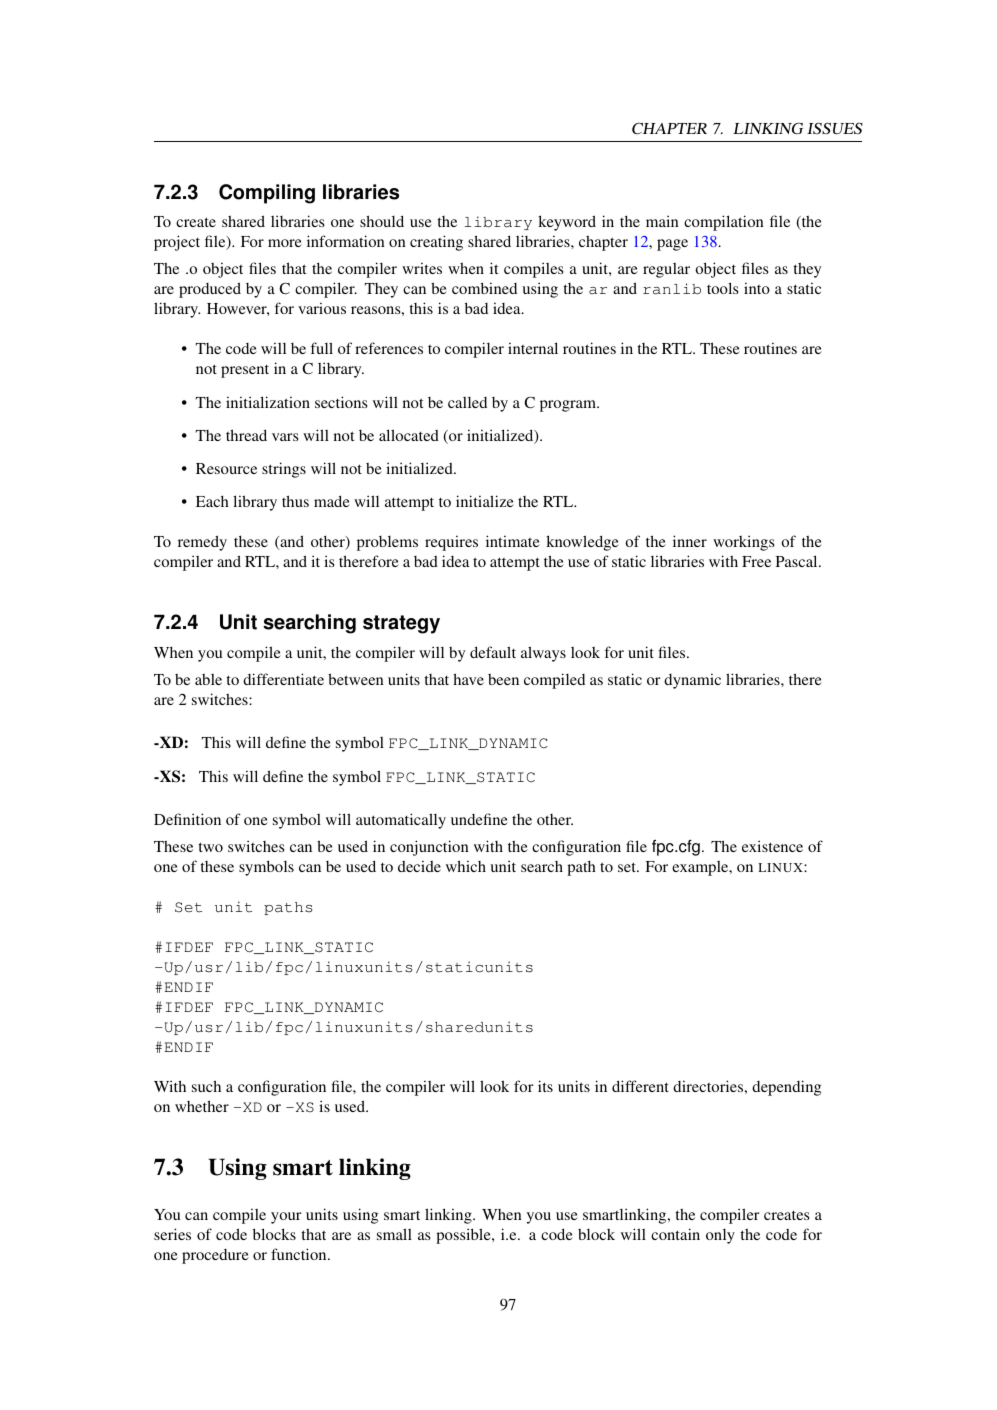 This screenshot has height=1410, width=997. What do you see at coordinates (720, 1236) in the screenshot?
I see `only` at bounding box center [720, 1236].
